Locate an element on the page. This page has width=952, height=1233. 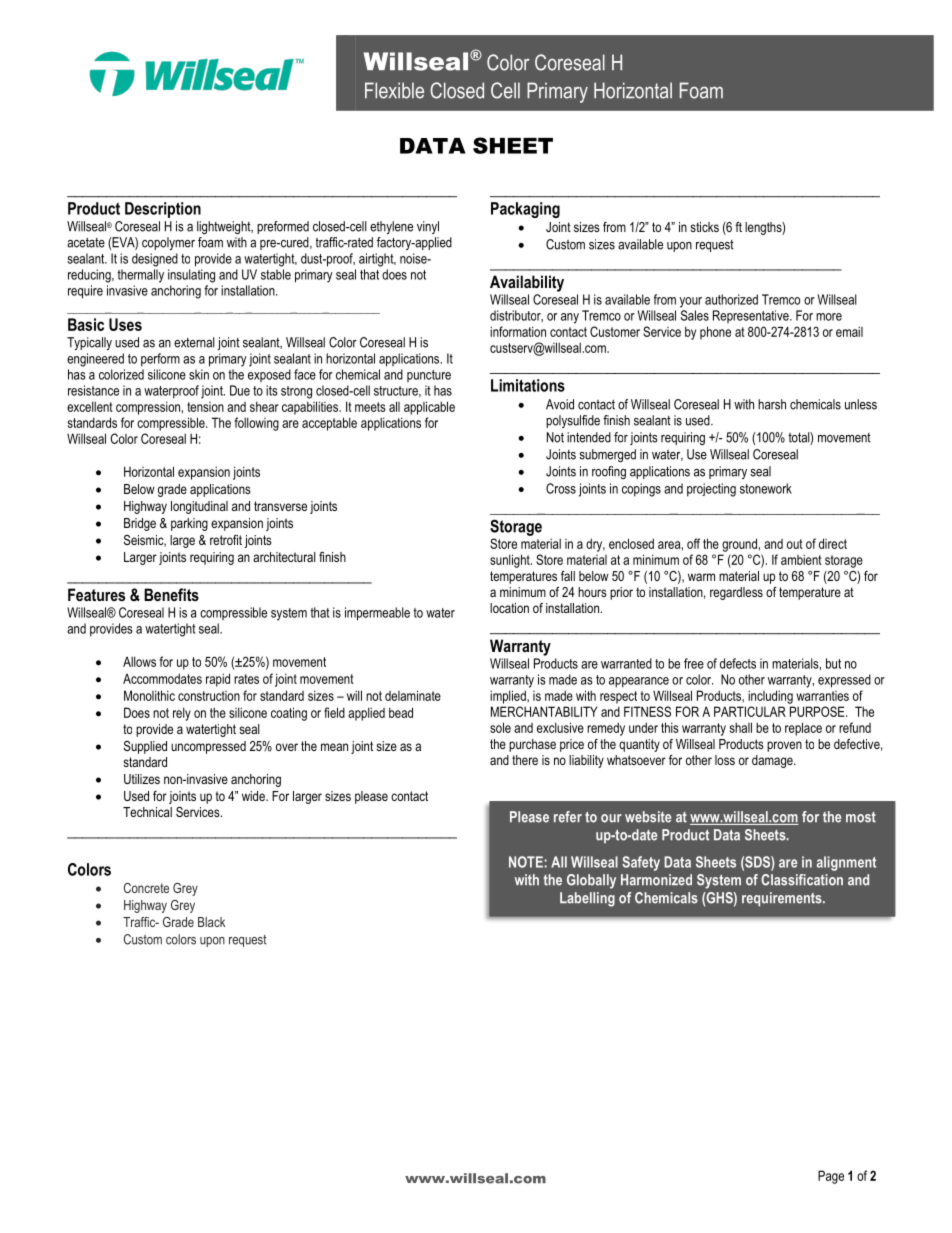
Description is located at coordinates (163, 210).
